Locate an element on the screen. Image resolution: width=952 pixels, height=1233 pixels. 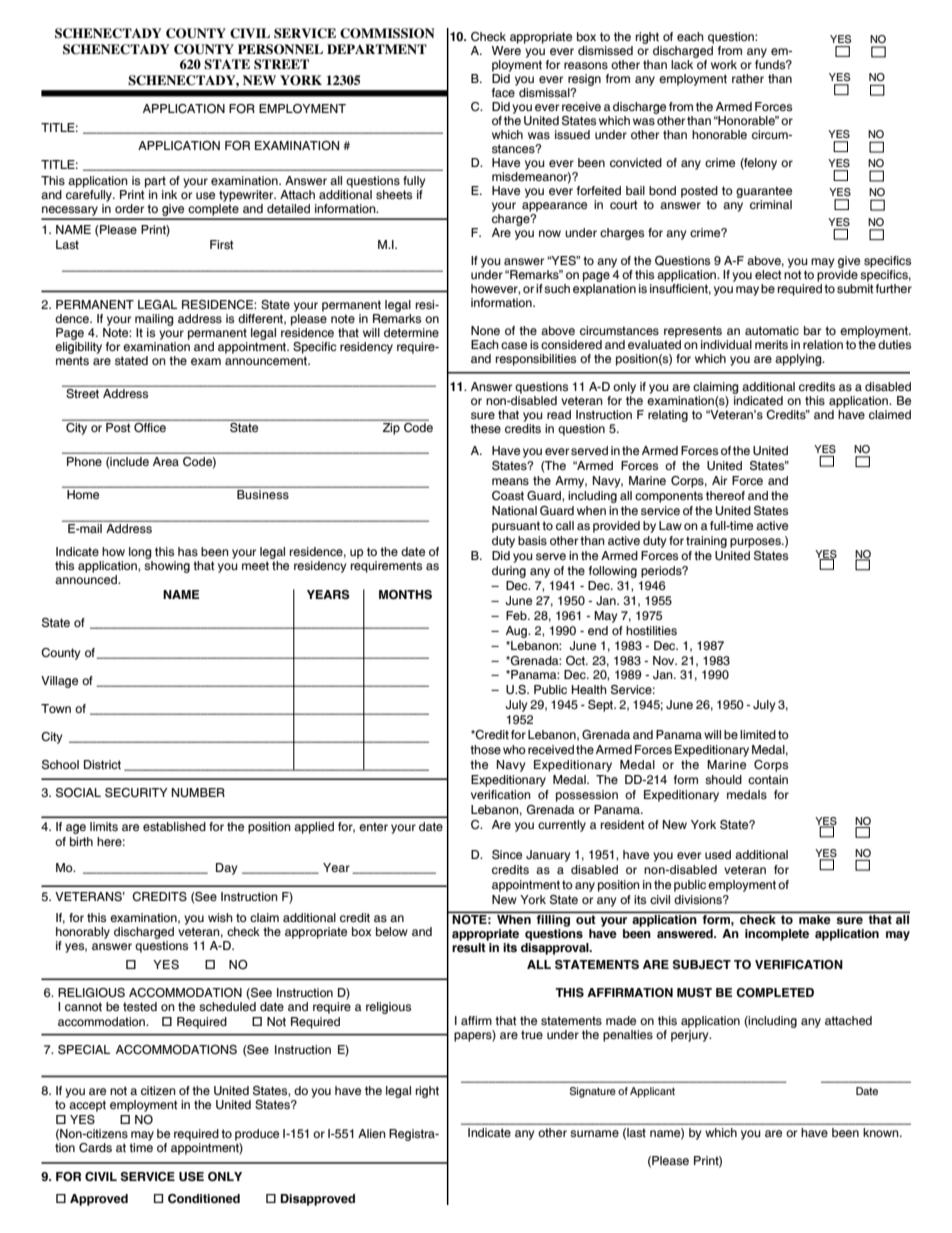
accept is located at coordinates (87, 1106).
